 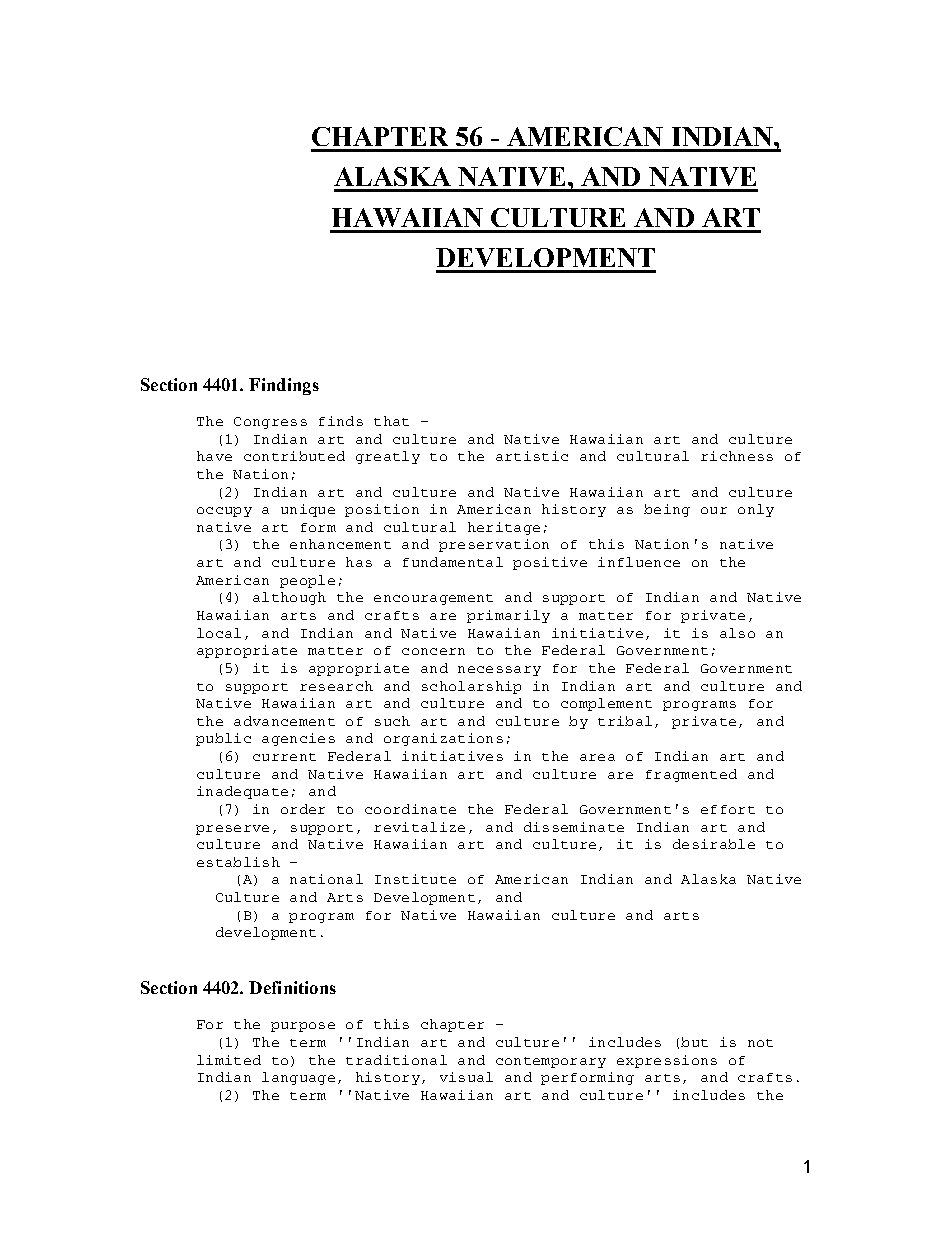 I want to click on necessary, so click(x=499, y=671).
